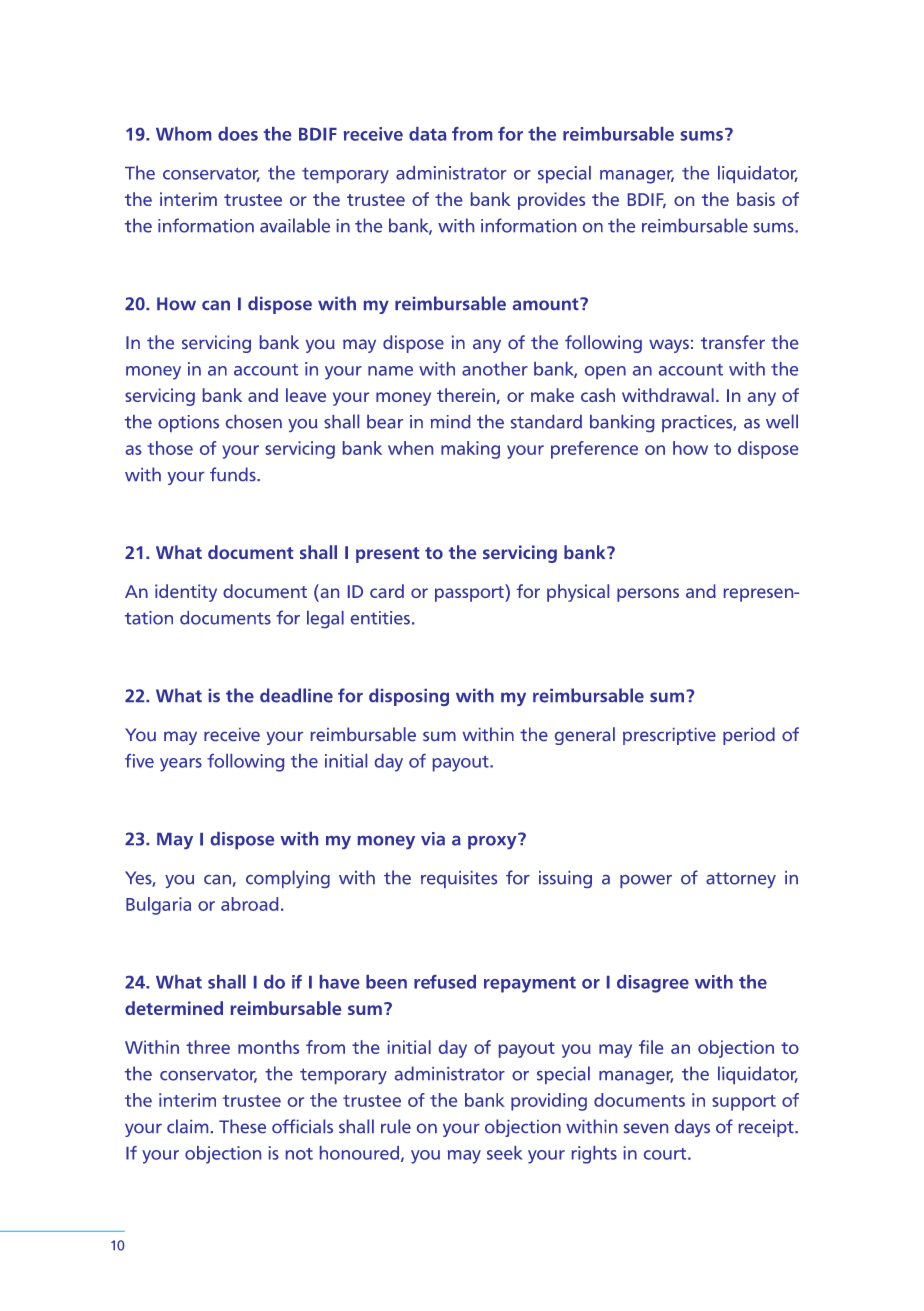 Image resolution: width=924 pixels, height=1311 pixels. What do you see at coordinates (470, 450) in the image?
I see `making` at bounding box center [470, 450].
